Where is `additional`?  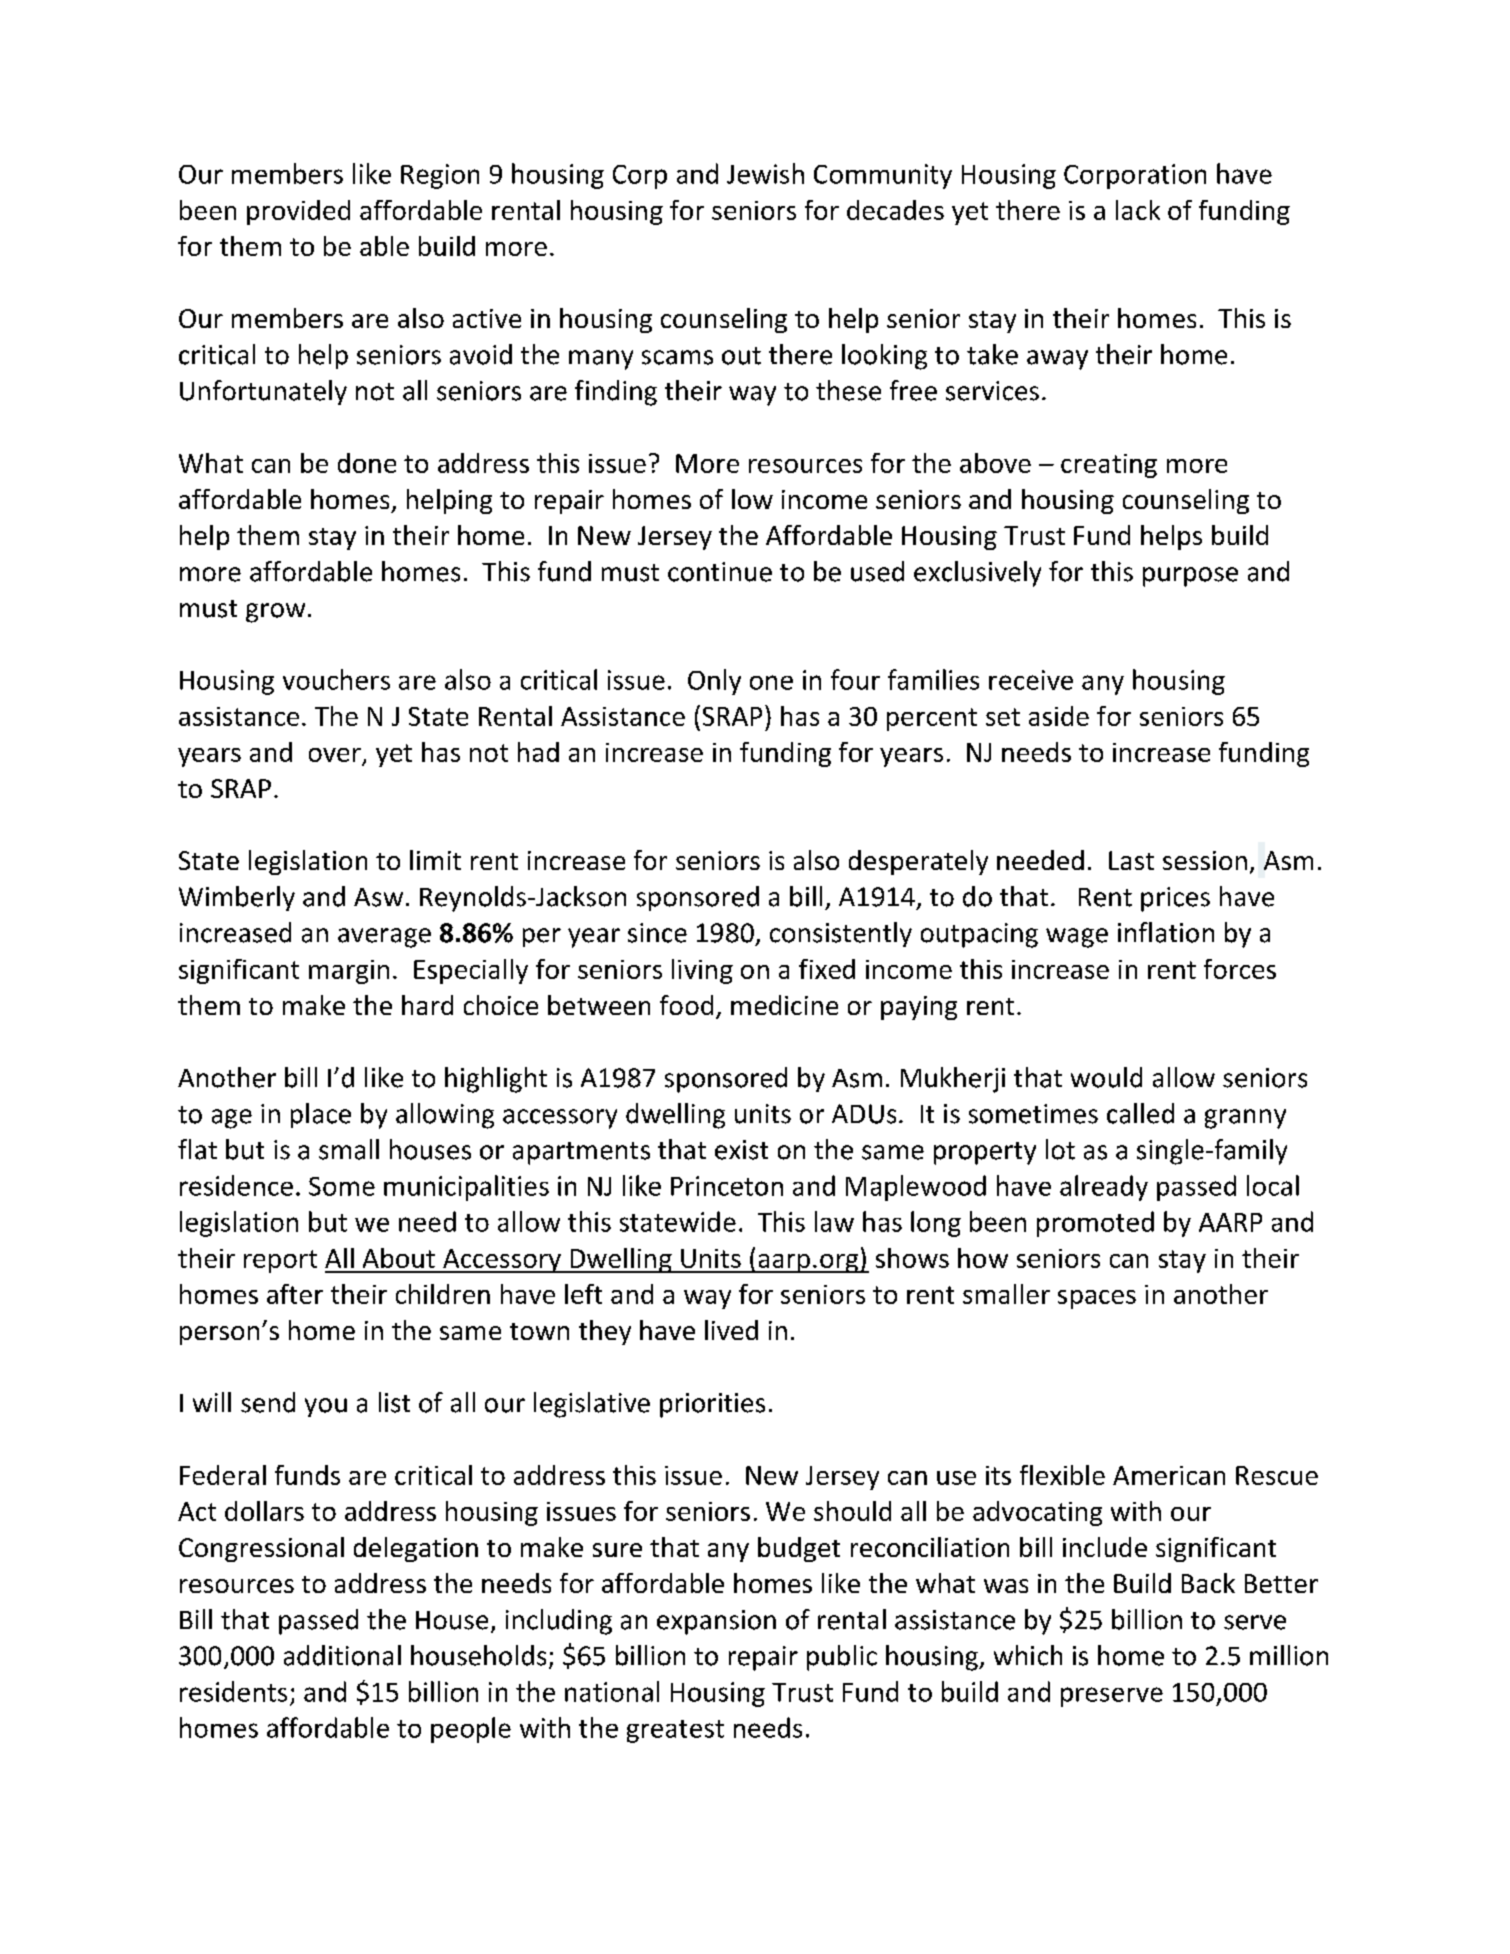
additional is located at coordinates (342, 1655).
